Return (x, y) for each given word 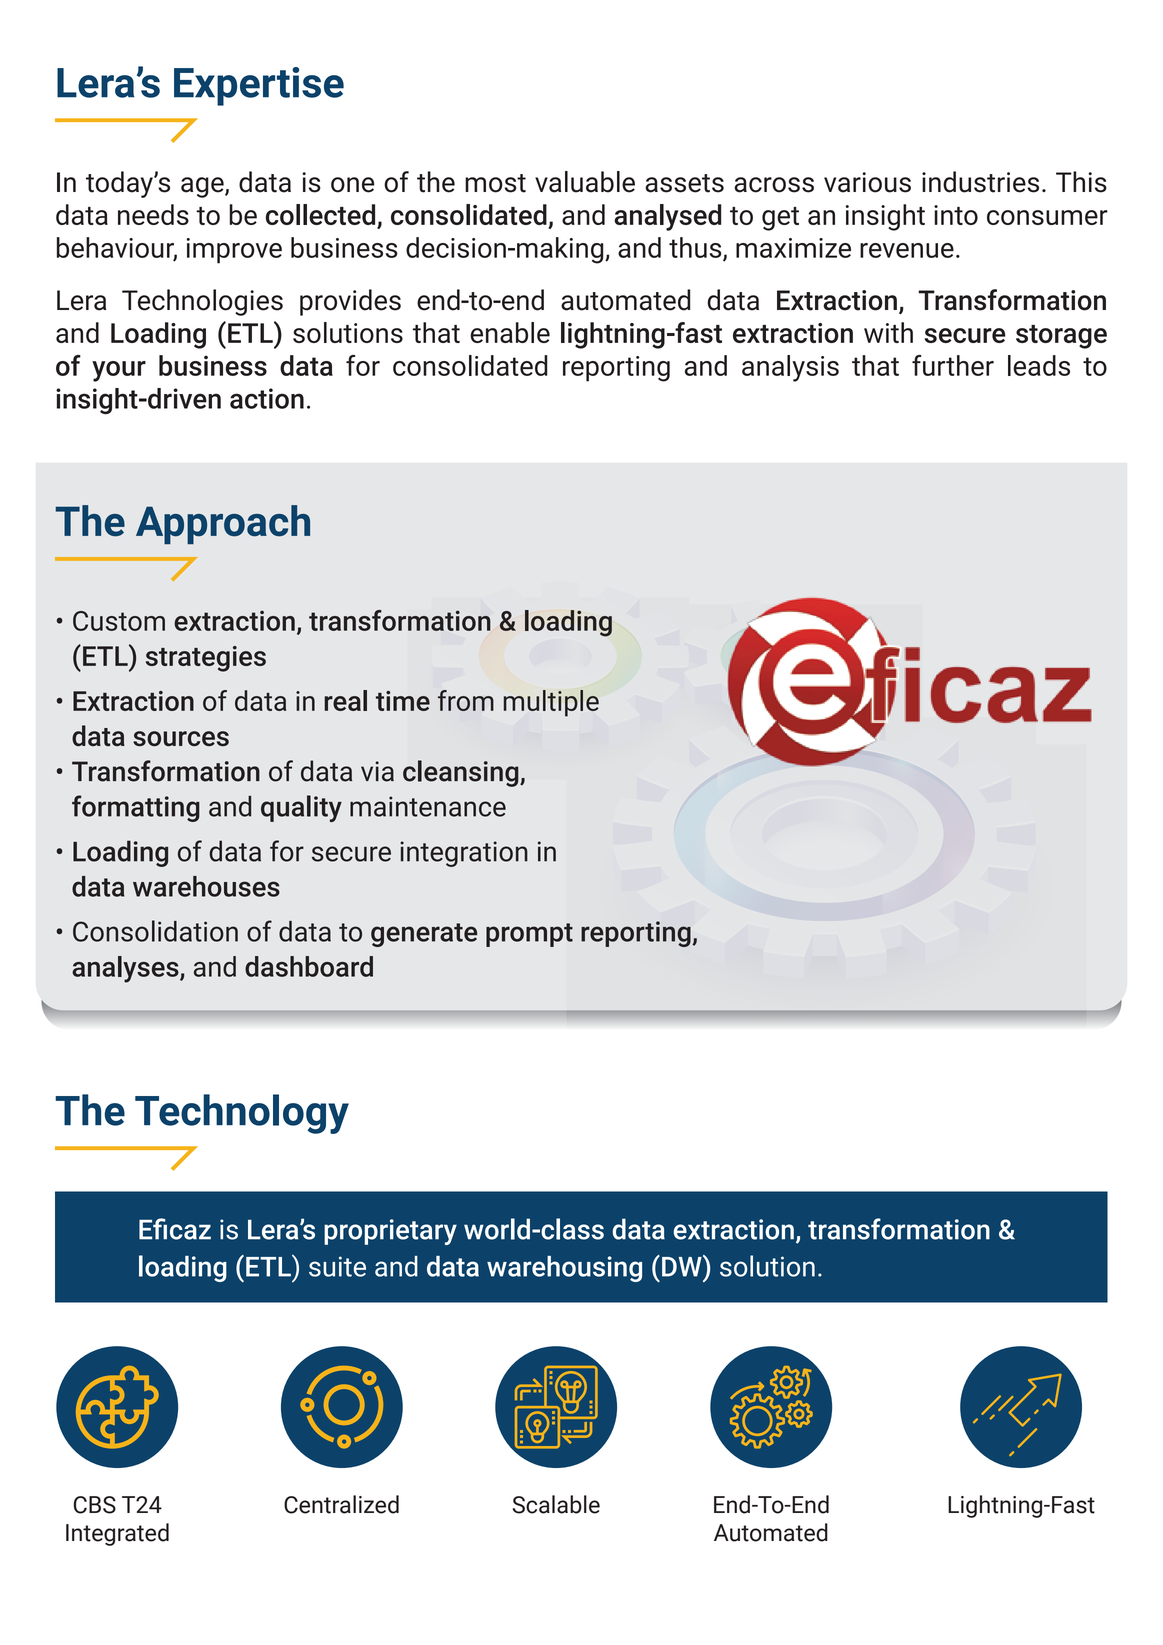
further (953, 365)
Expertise (259, 86)
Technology (242, 1114)
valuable (585, 182)
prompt (529, 935)
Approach (223, 524)
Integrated (117, 1534)
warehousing (564, 1269)
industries (980, 182)
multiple (551, 703)
